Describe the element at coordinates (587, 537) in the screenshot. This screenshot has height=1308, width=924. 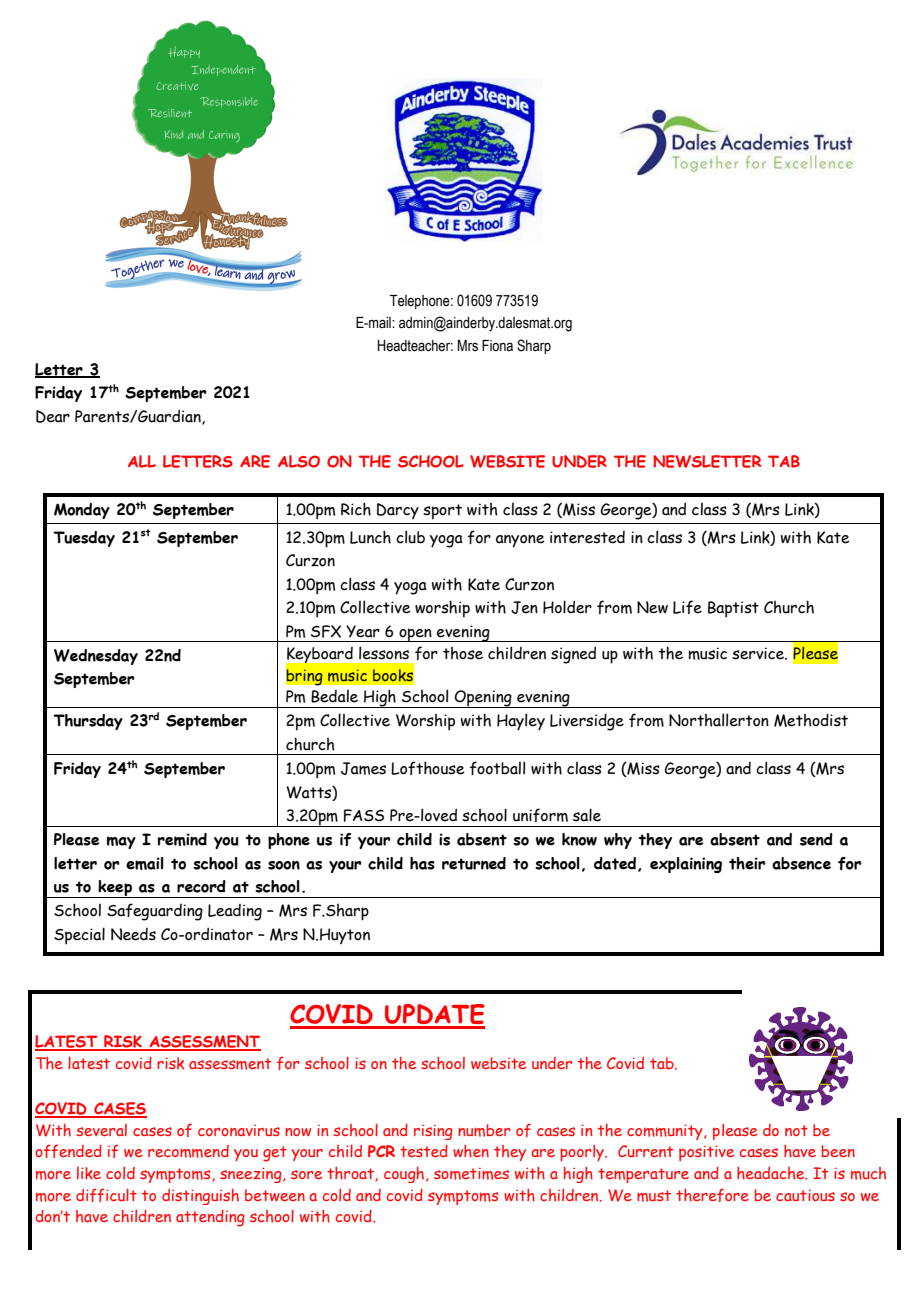
I see `interested` at that location.
